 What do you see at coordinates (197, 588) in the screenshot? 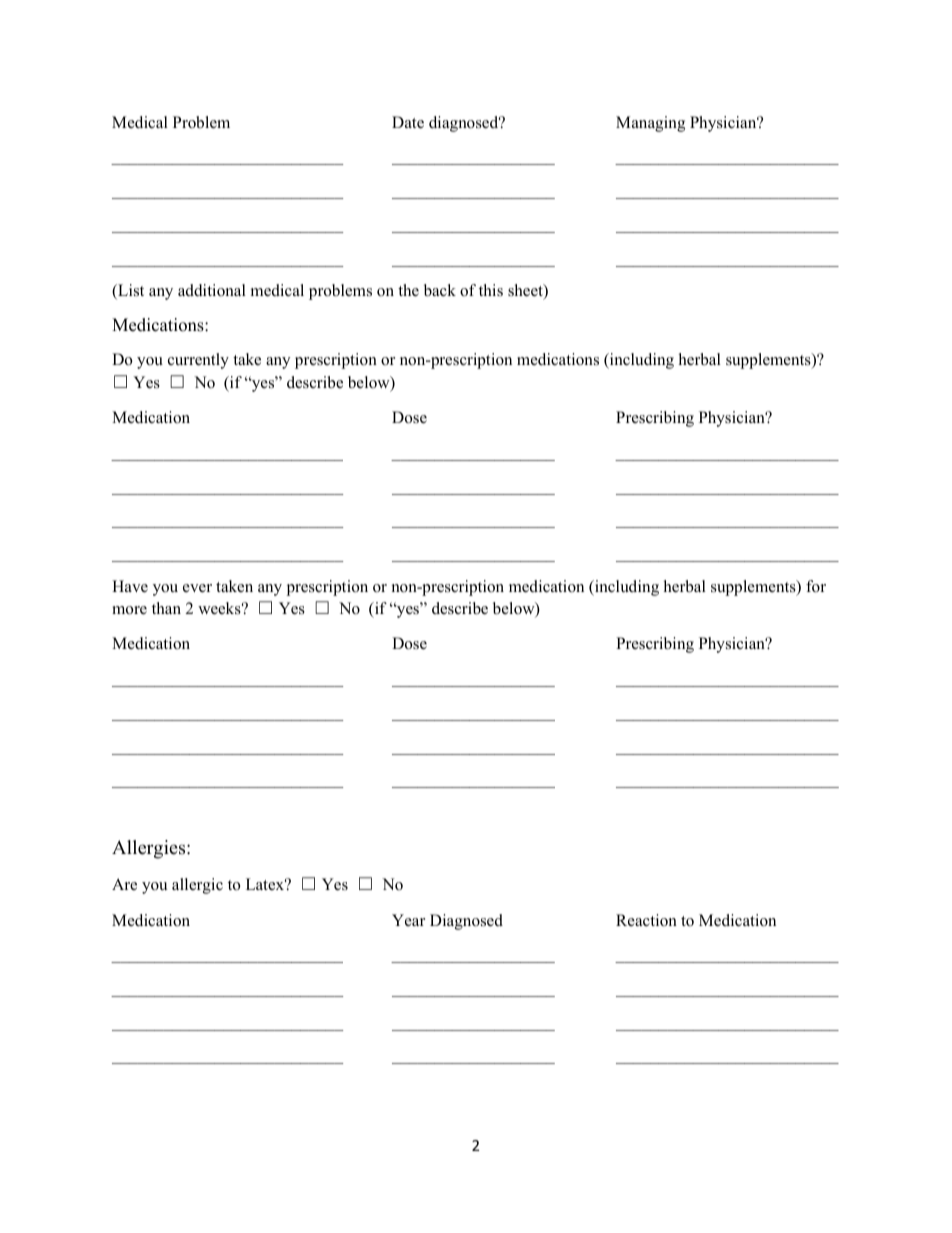
I see `ever` at bounding box center [197, 588].
